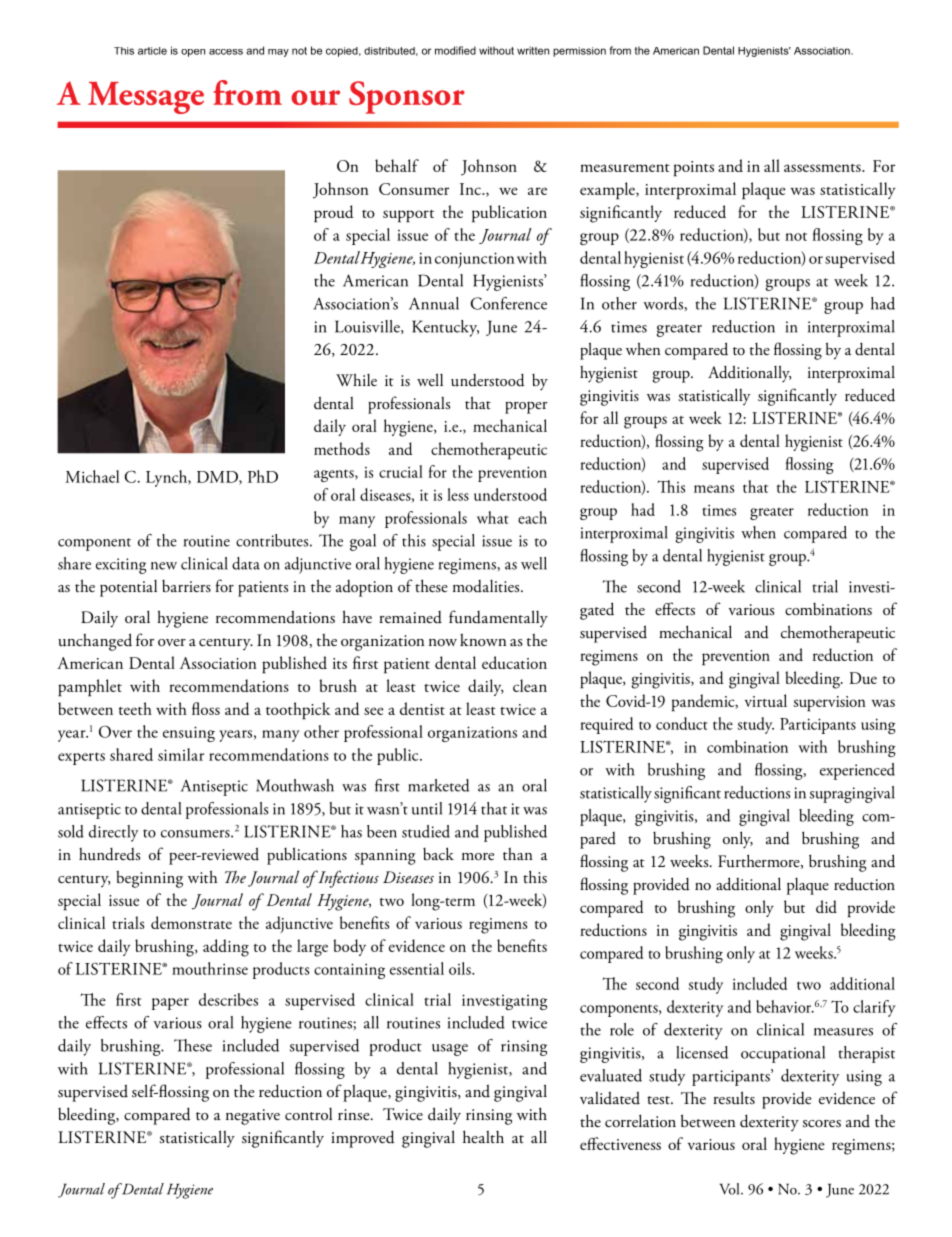  What do you see at coordinates (92, 476) in the page?
I see `Michael` at bounding box center [92, 476].
